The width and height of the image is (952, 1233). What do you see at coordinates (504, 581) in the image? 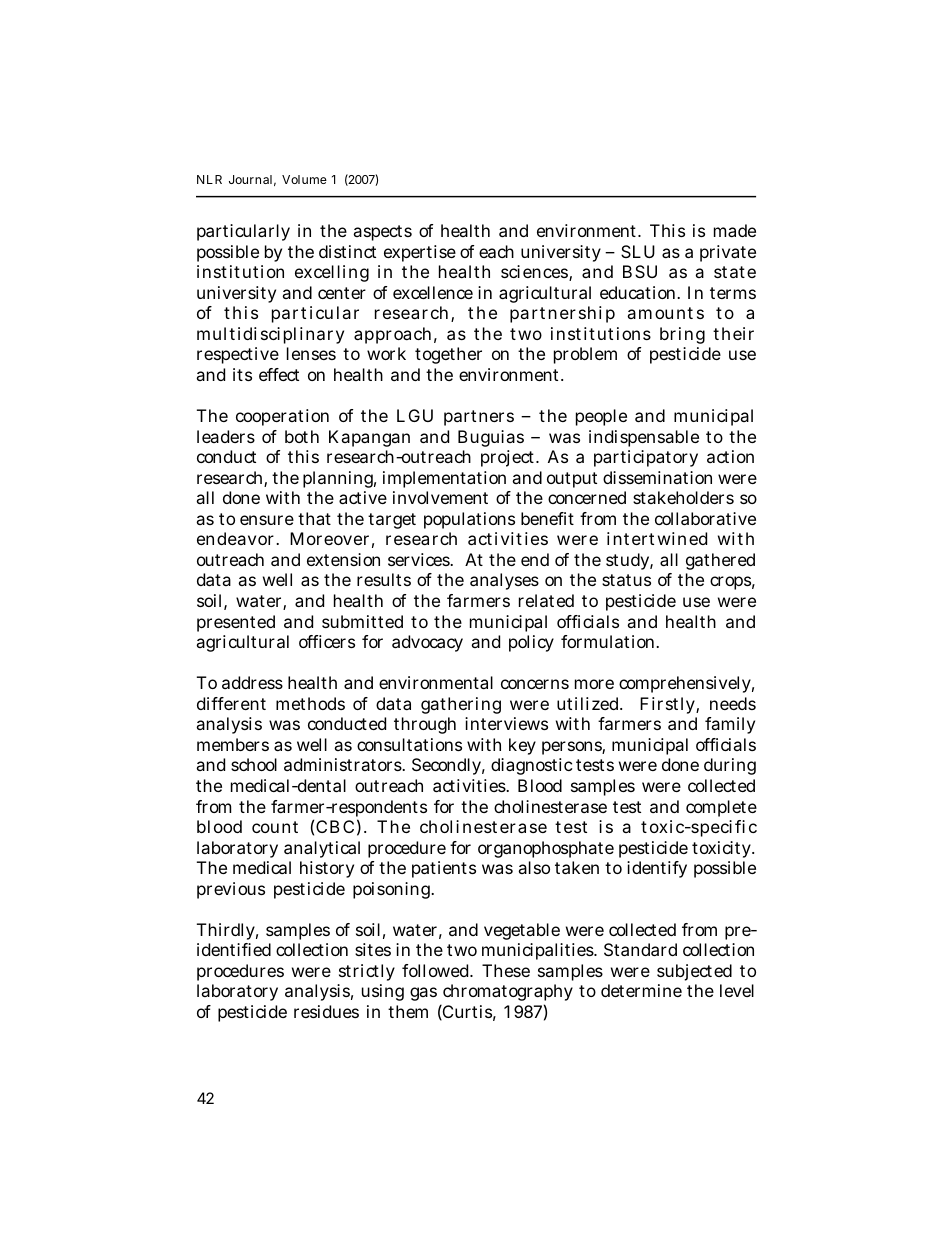
I see `analyses` at bounding box center [504, 581].
